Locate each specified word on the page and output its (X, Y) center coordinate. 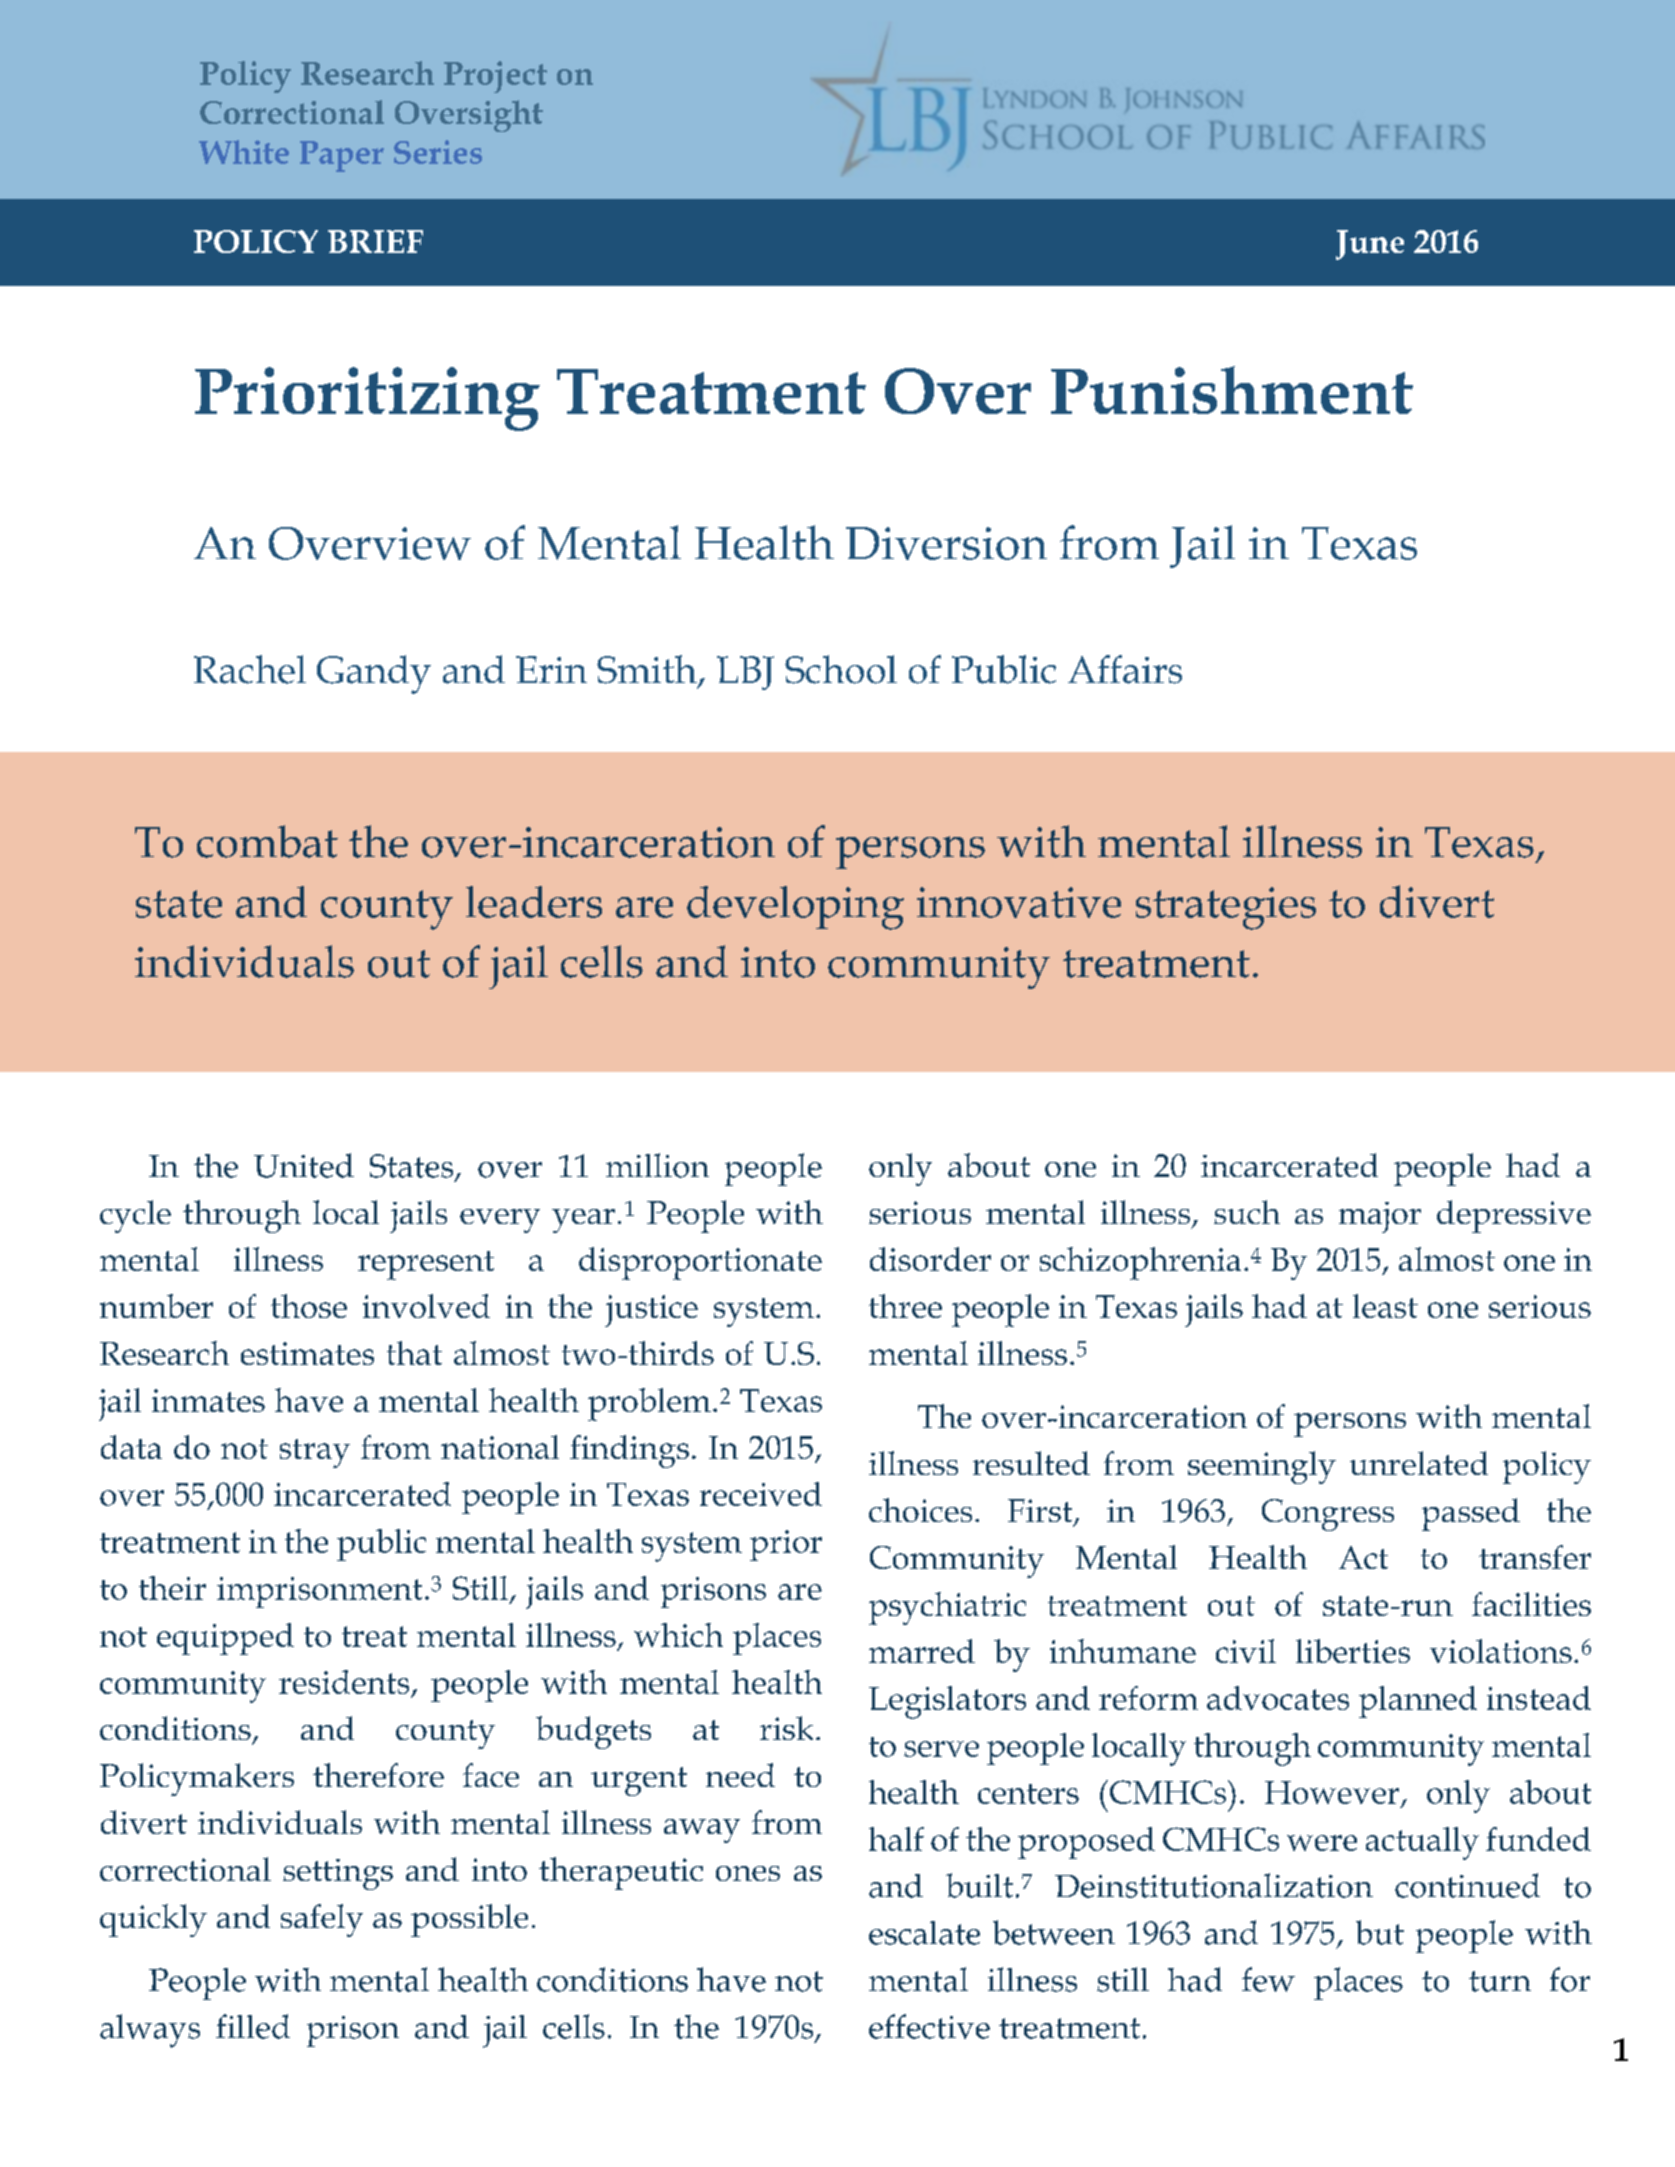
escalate (924, 1933)
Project (495, 77)
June (1370, 245)
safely (322, 1920)
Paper (342, 156)
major (1380, 1217)
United (304, 1165)
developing (795, 908)
